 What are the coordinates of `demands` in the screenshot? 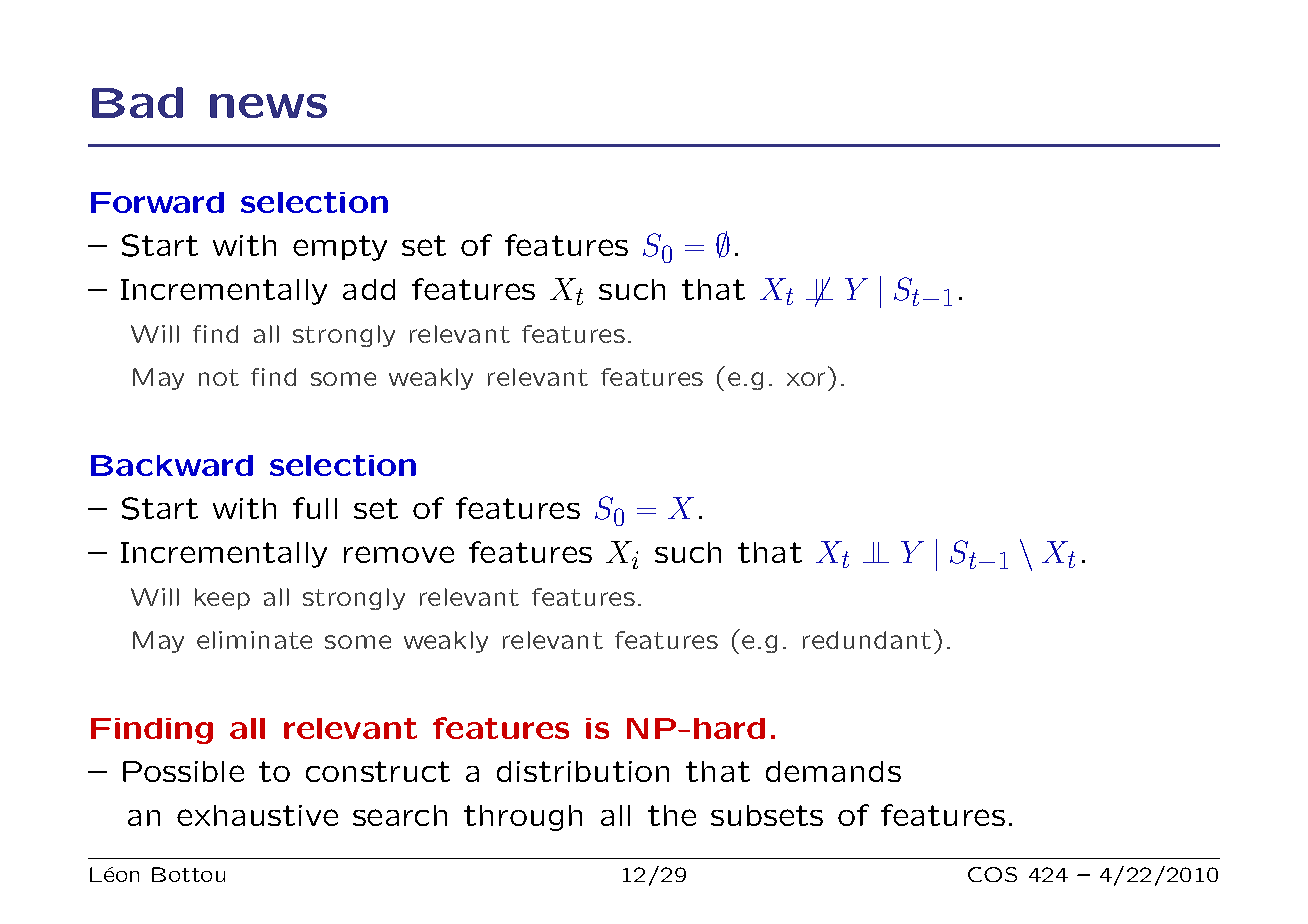 It's located at (833, 771).
